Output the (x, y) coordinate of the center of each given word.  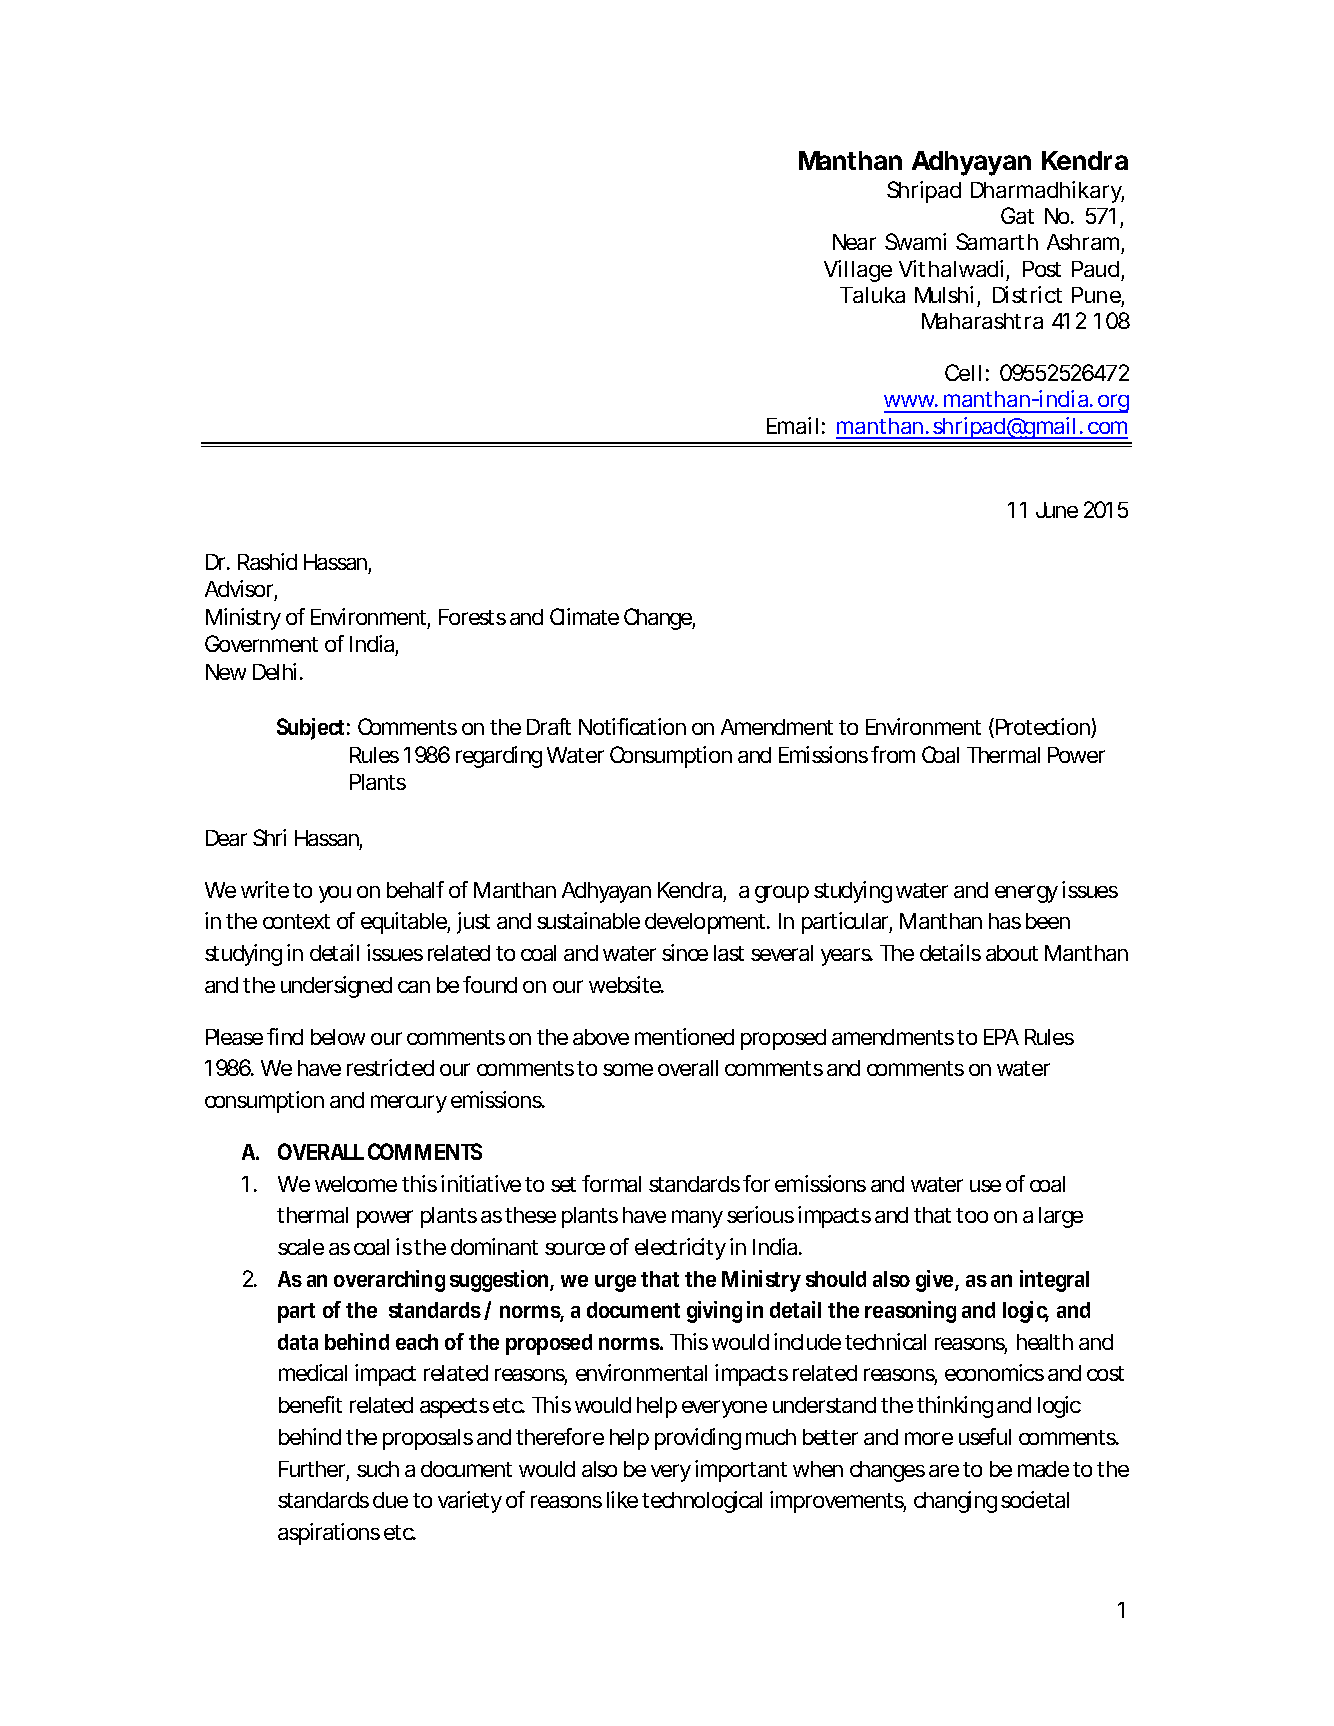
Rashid (267, 561)
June (1057, 510)
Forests (472, 617)
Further (314, 1470)
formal (611, 1183)
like (622, 1499)
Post (1042, 269)
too (972, 1215)
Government (261, 643)
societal (1035, 1499)
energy (1026, 894)
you (335, 894)
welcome (356, 1184)
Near (854, 242)
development (707, 923)
